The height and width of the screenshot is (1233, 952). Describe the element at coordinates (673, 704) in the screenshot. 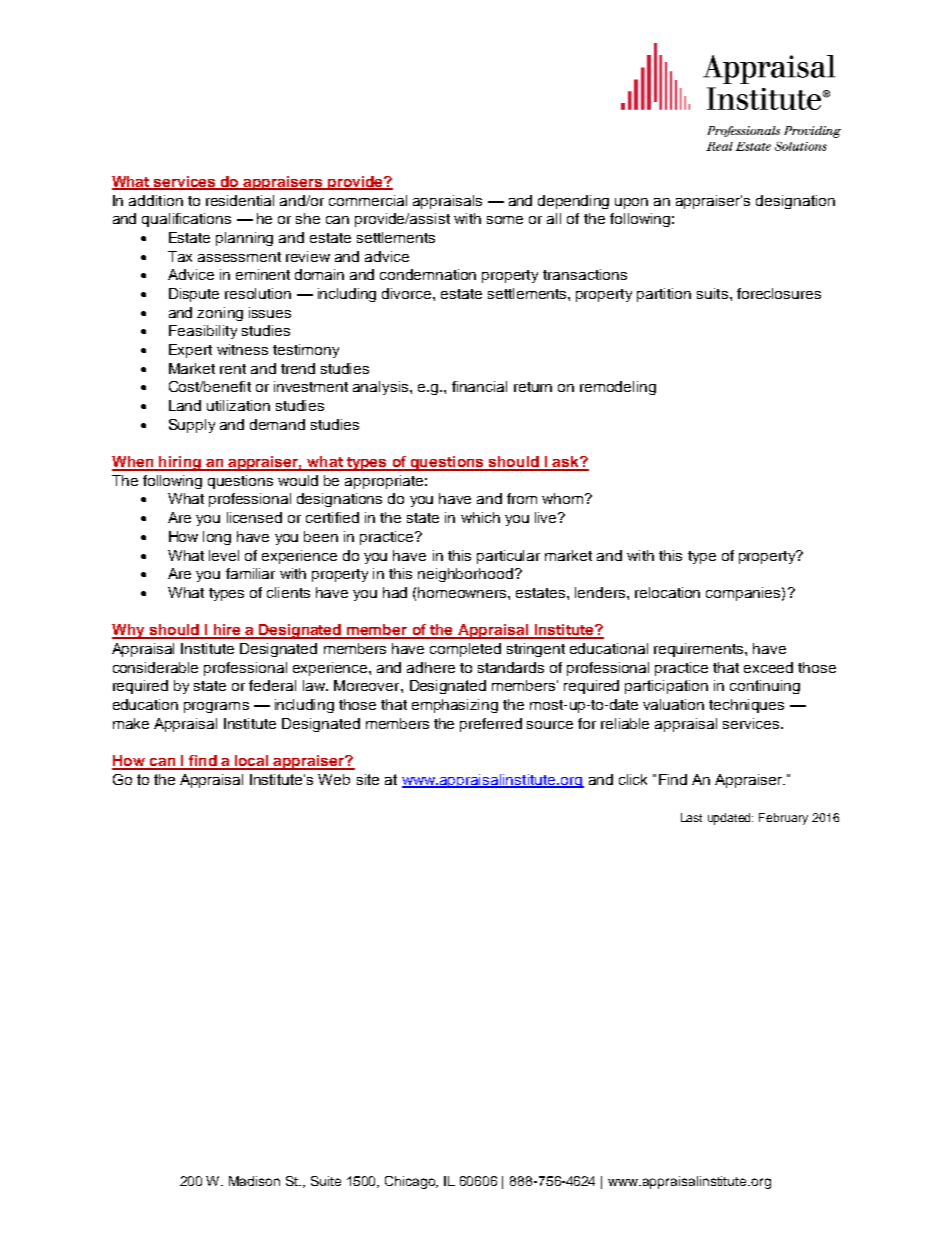

I see `valuation` at that location.
